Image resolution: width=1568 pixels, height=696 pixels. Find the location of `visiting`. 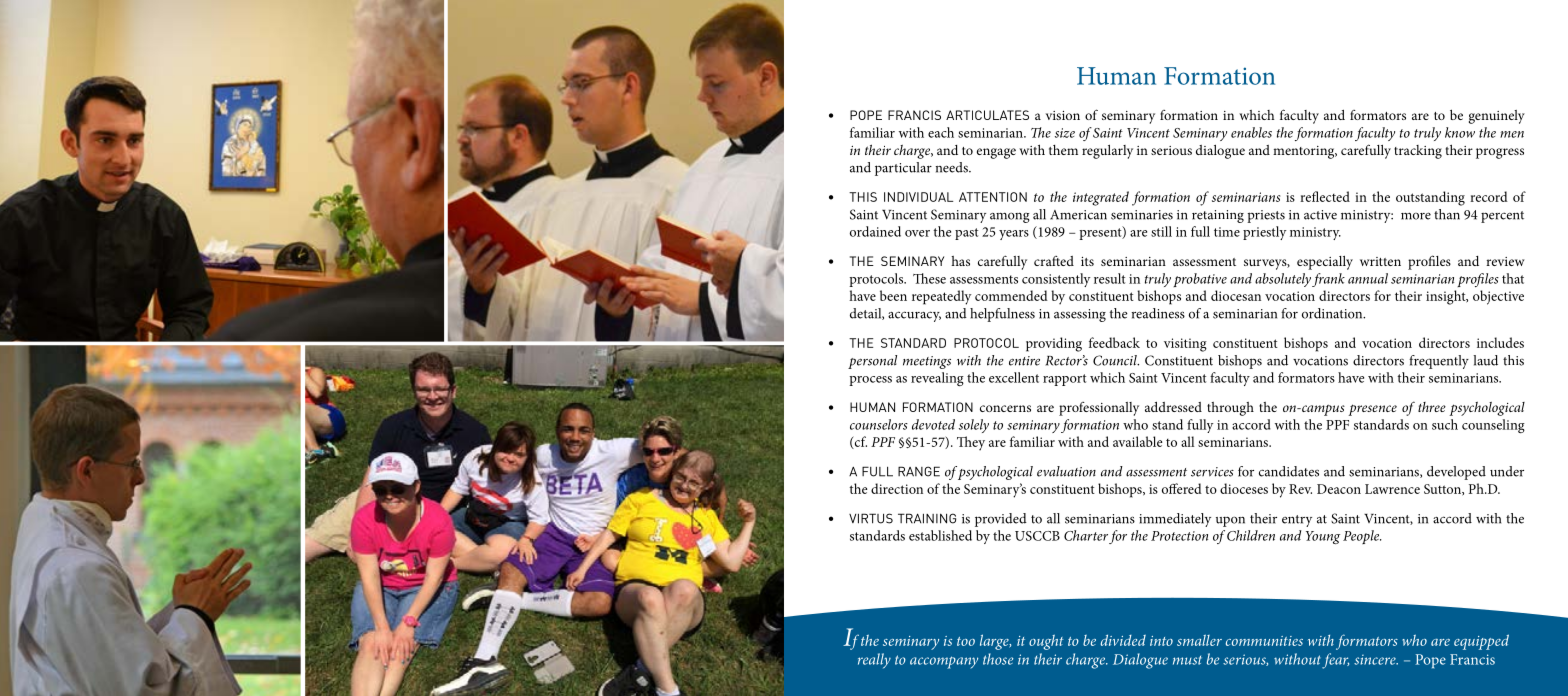

visiting is located at coordinates (1185, 345).
